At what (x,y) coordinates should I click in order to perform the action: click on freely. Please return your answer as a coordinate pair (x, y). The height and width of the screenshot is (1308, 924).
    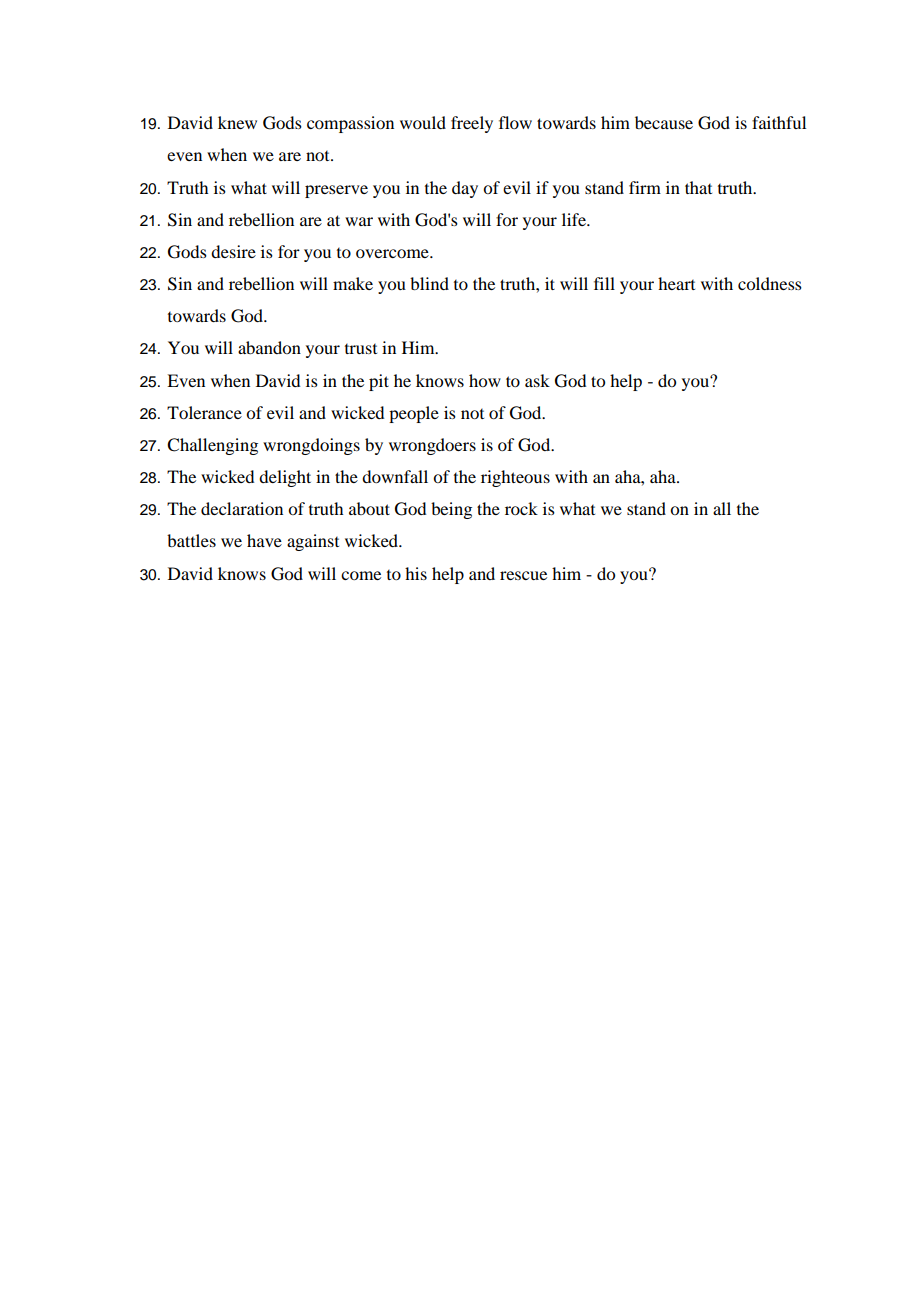
    Looking at the image, I should click on (472, 124).
